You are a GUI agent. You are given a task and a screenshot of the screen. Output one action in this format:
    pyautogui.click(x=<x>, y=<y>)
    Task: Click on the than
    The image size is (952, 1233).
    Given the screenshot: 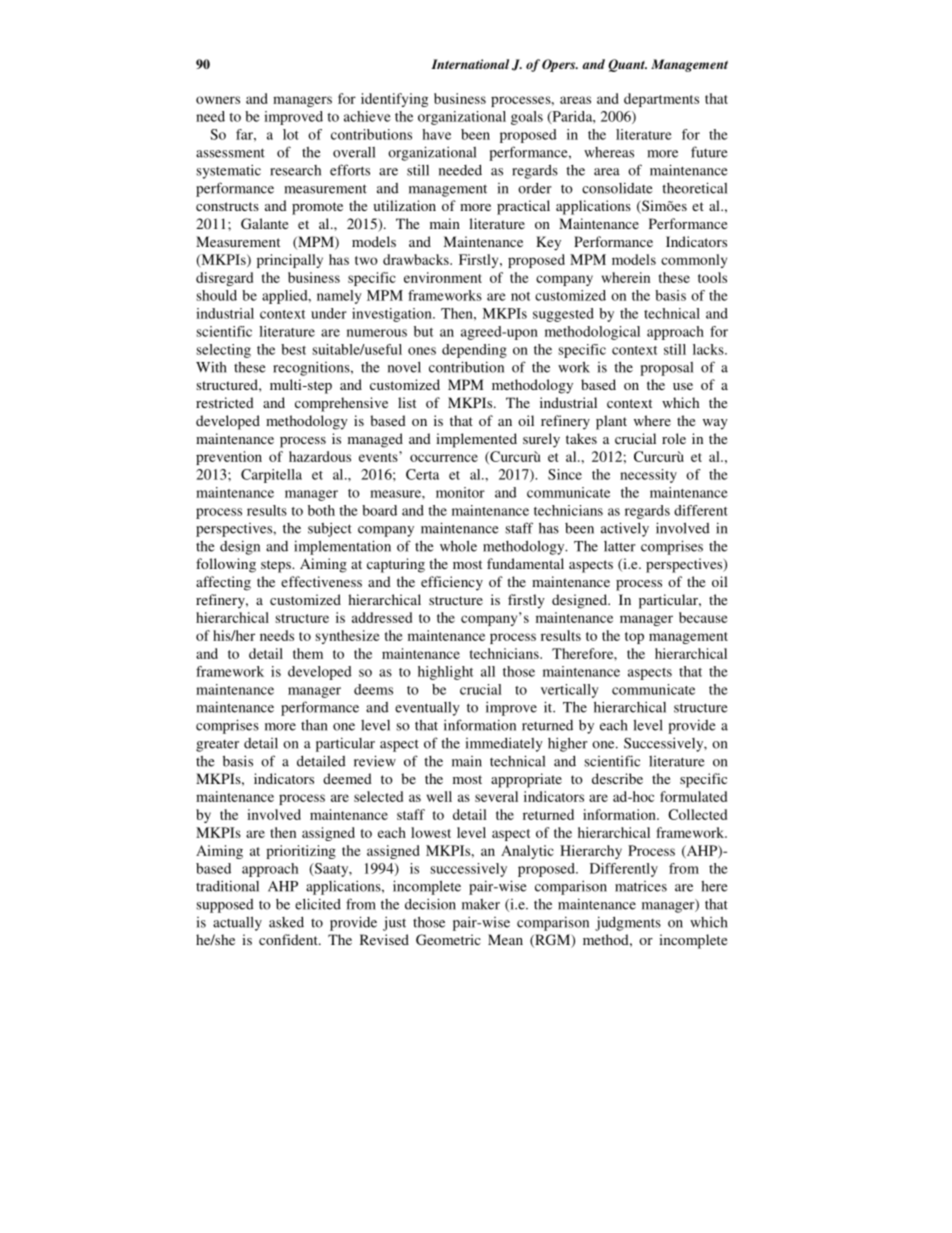 What is the action you would take?
    pyautogui.click(x=314, y=725)
